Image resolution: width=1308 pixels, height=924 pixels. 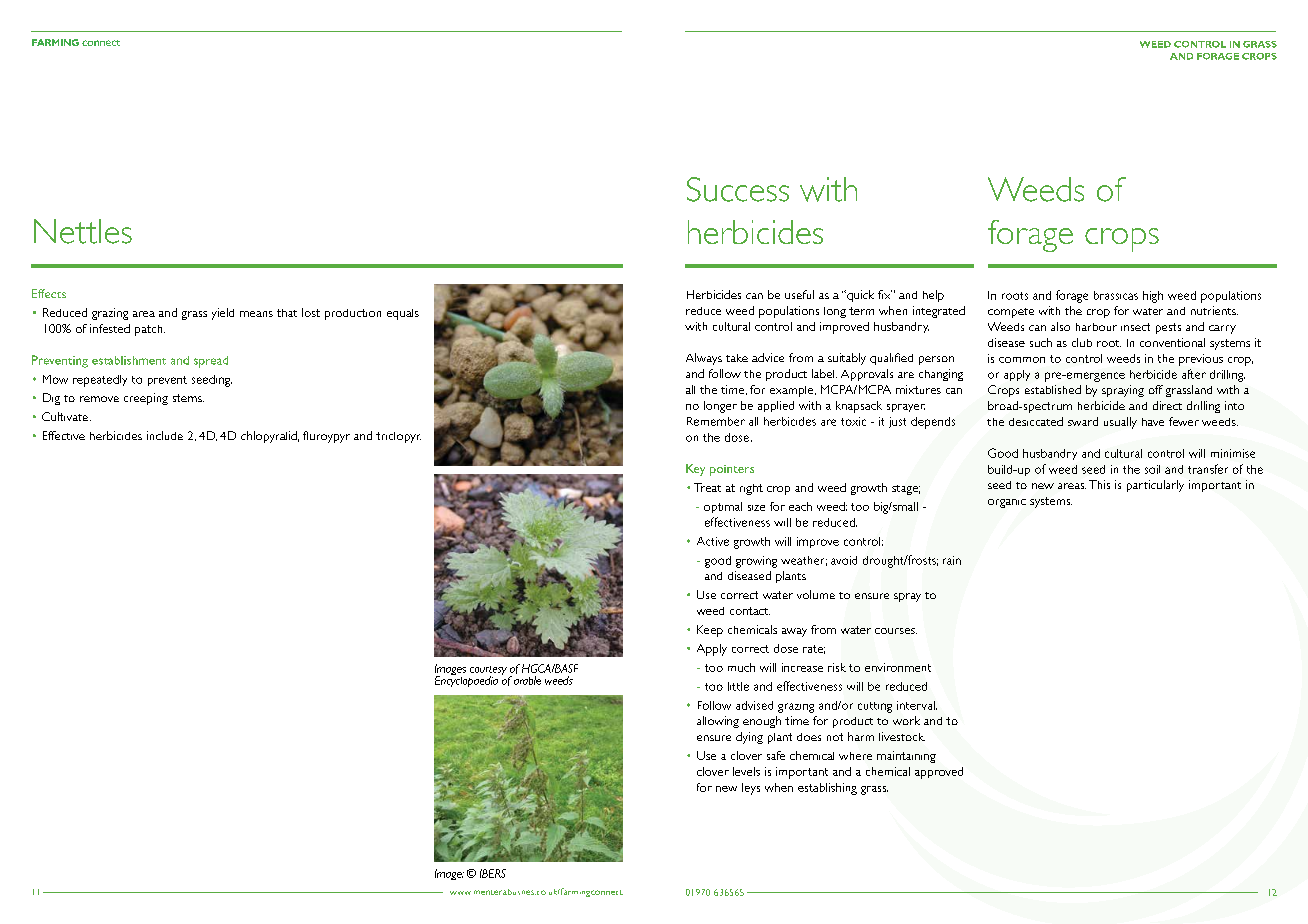 I want to click on Always, so click(x=704, y=359).
